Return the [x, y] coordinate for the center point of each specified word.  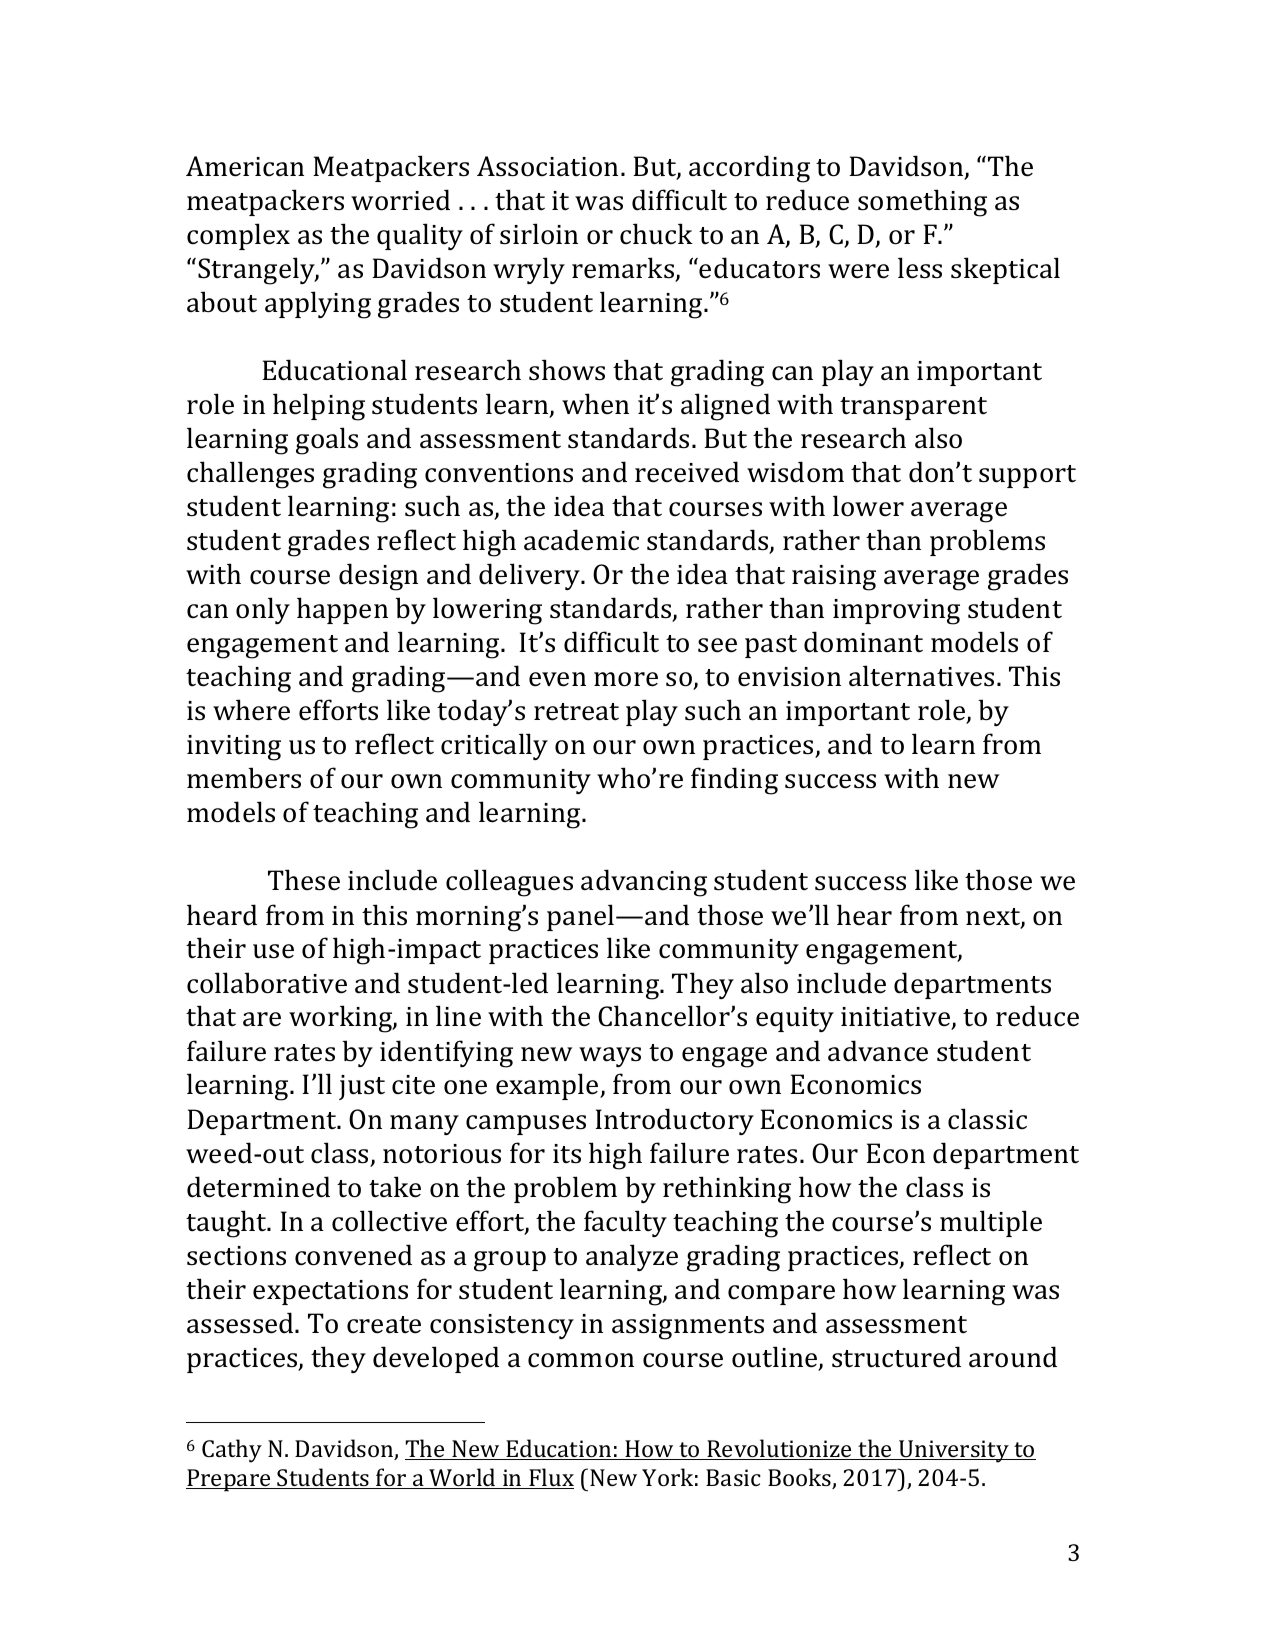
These [304, 880]
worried [400, 200]
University [954, 1451]
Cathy [232, 1451]
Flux [550, 1478]
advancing [644, 883]
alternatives [921, 676]
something [922, 203]
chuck [656, 234]
